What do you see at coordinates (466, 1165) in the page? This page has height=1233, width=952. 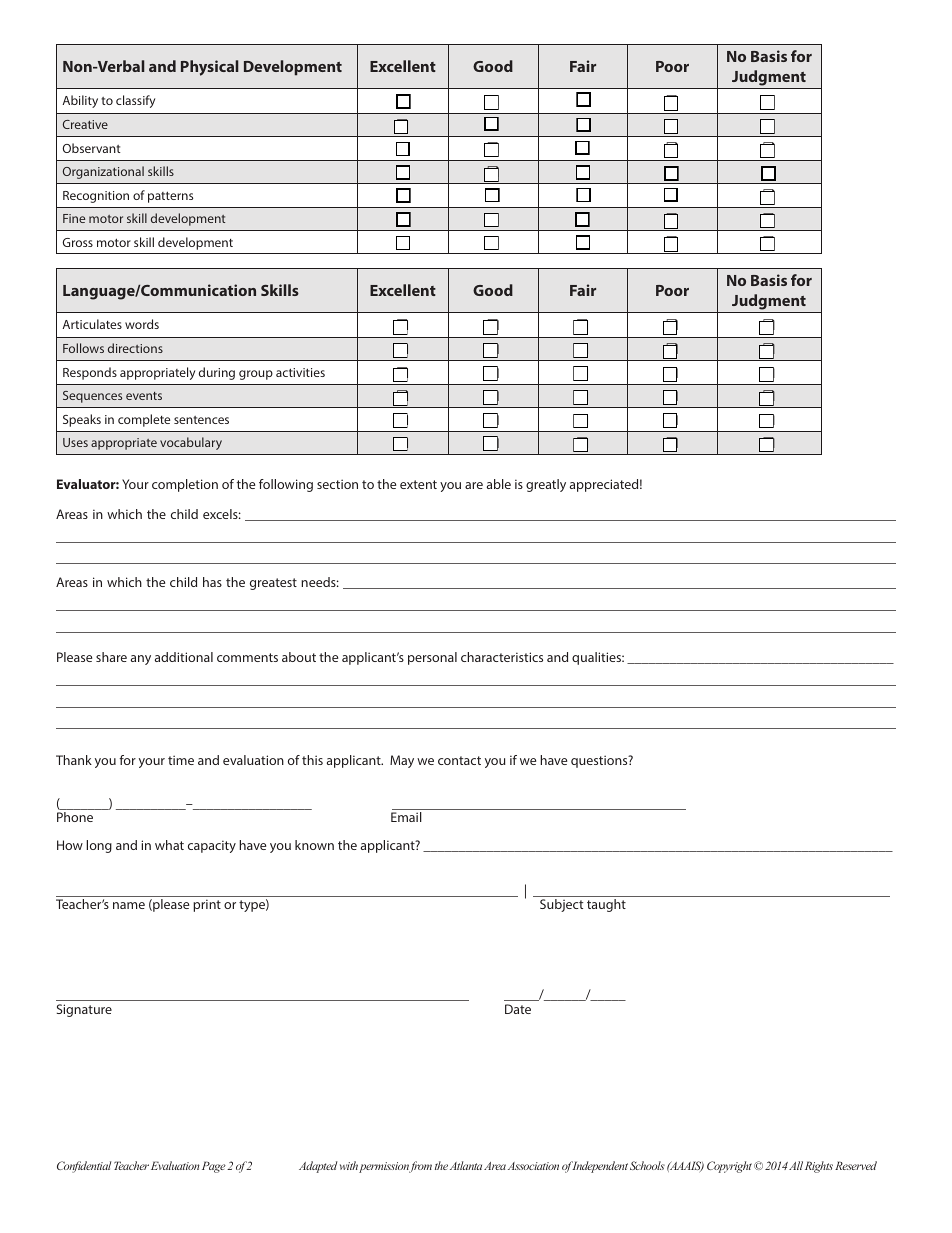 I see `Atlanta` at bounding box center [466, 1165].
